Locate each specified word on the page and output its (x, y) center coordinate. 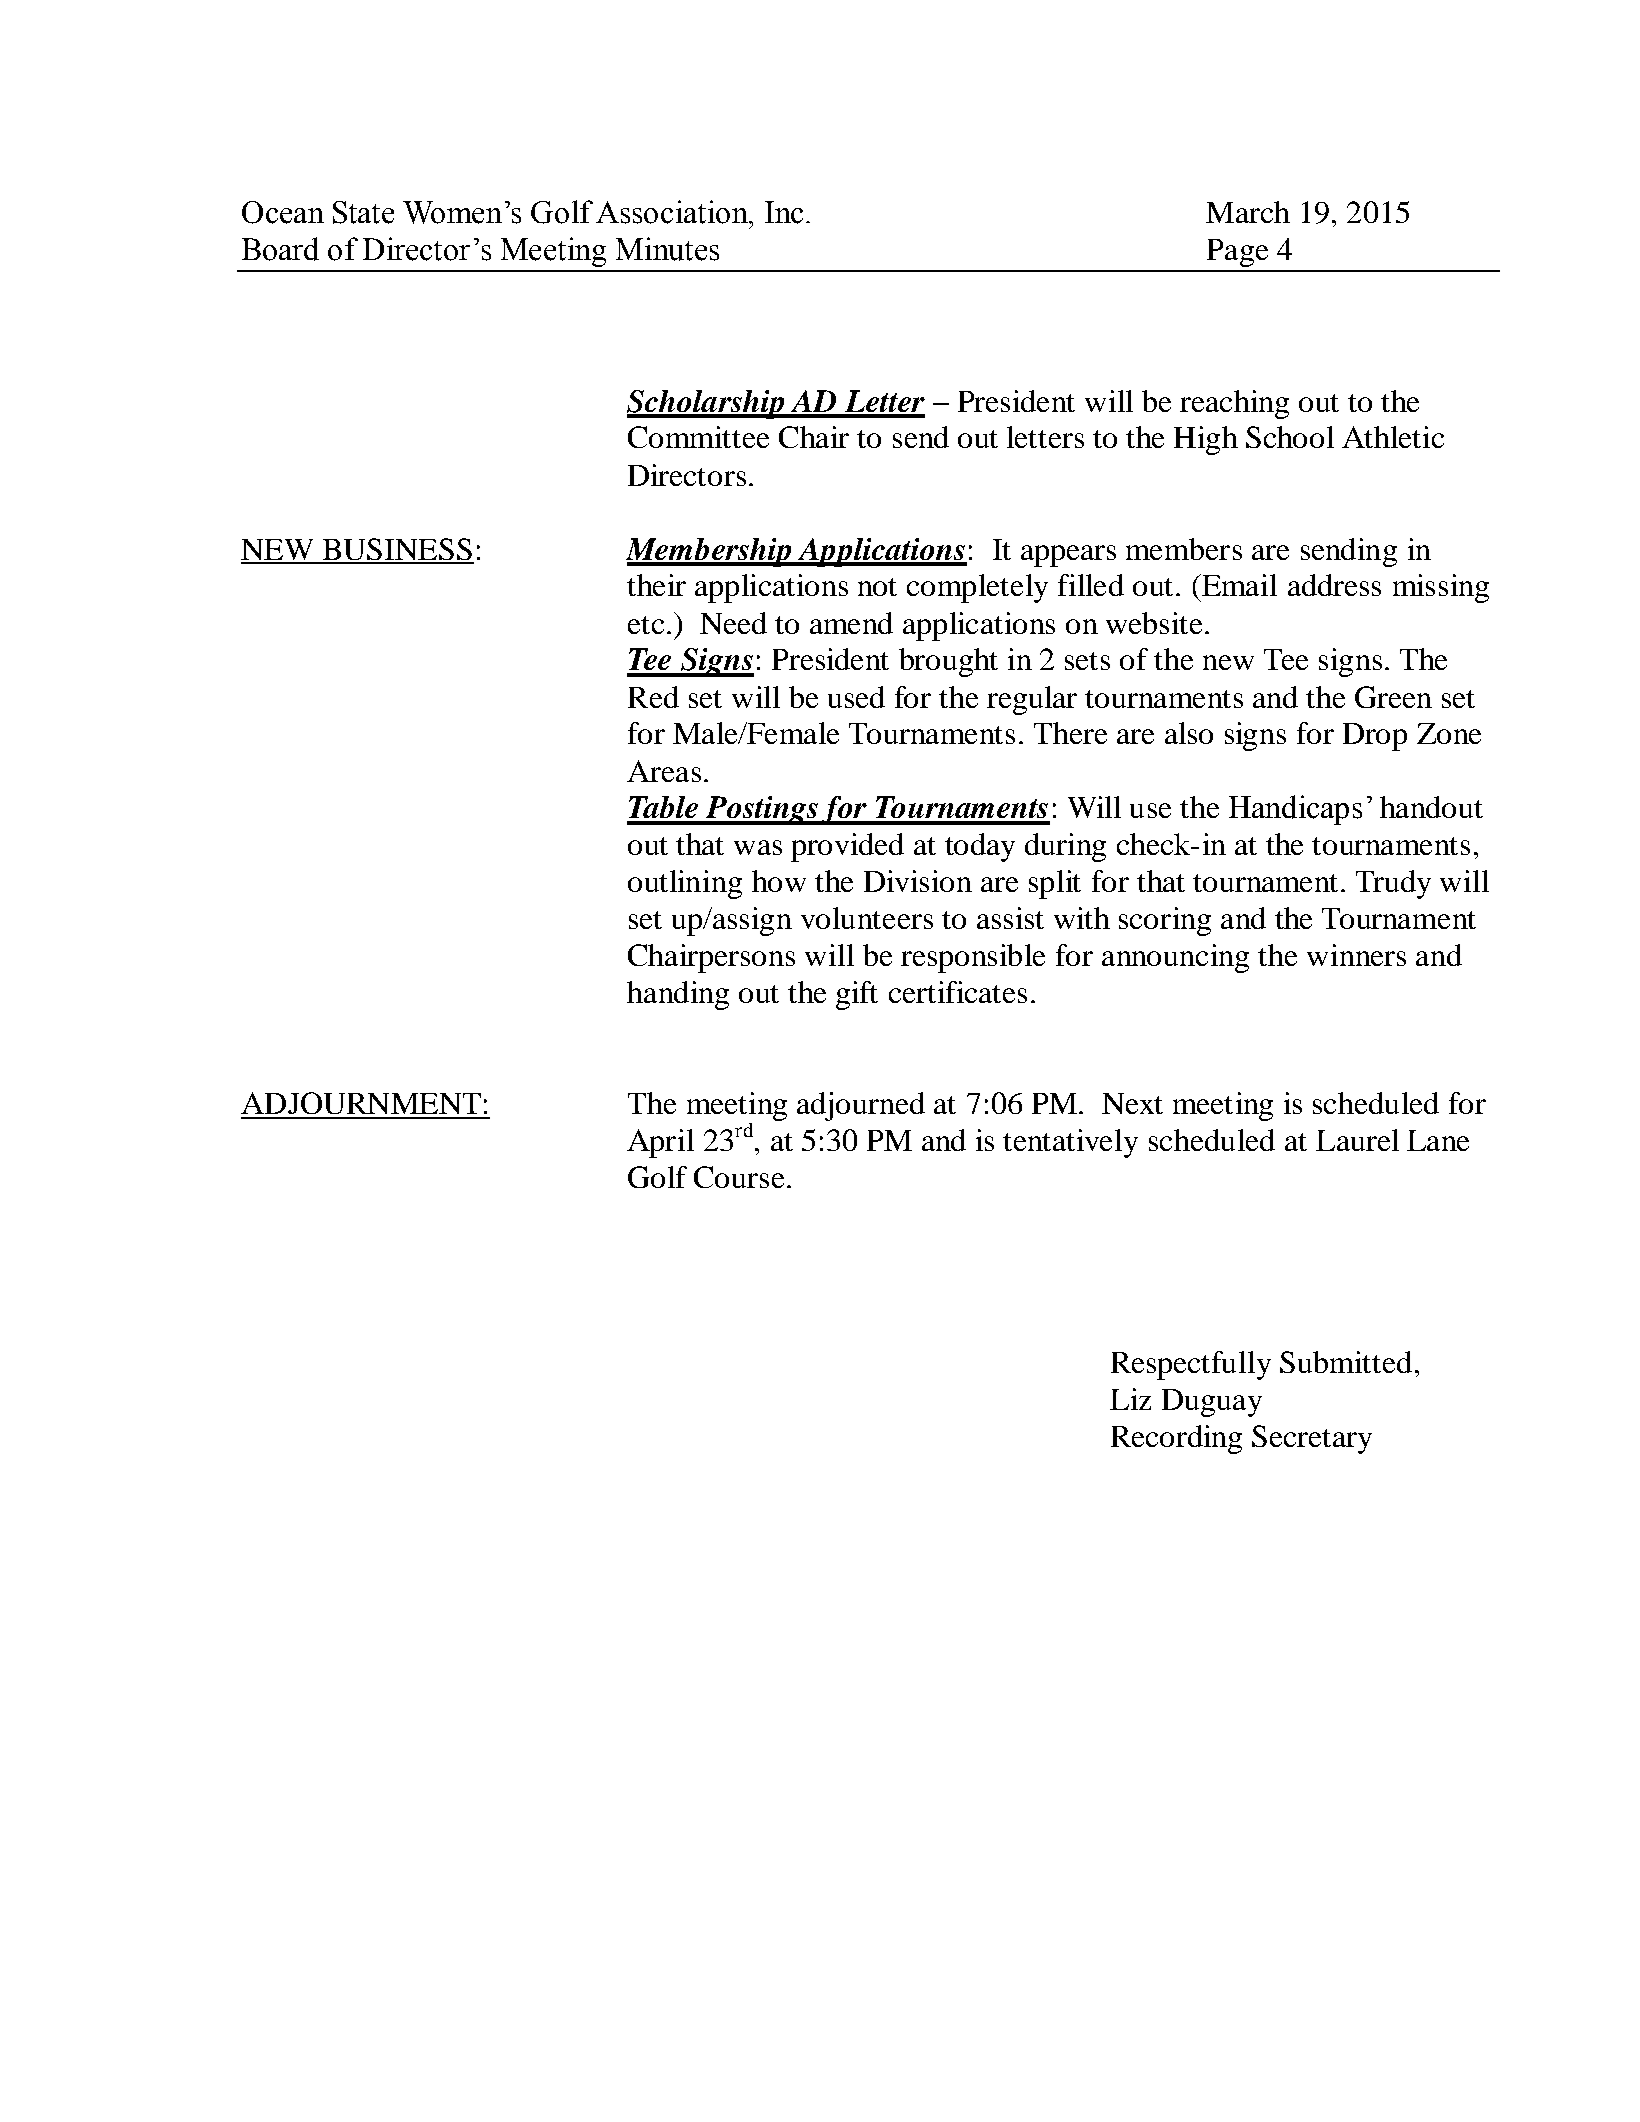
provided (847, 847)
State (363, 212)
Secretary (1312, 1439)
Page (1237, 253)
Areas (664, 771)
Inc (784, 212)
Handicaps (1295, 810)
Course (739, 1177)
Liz (1130, 1399)
